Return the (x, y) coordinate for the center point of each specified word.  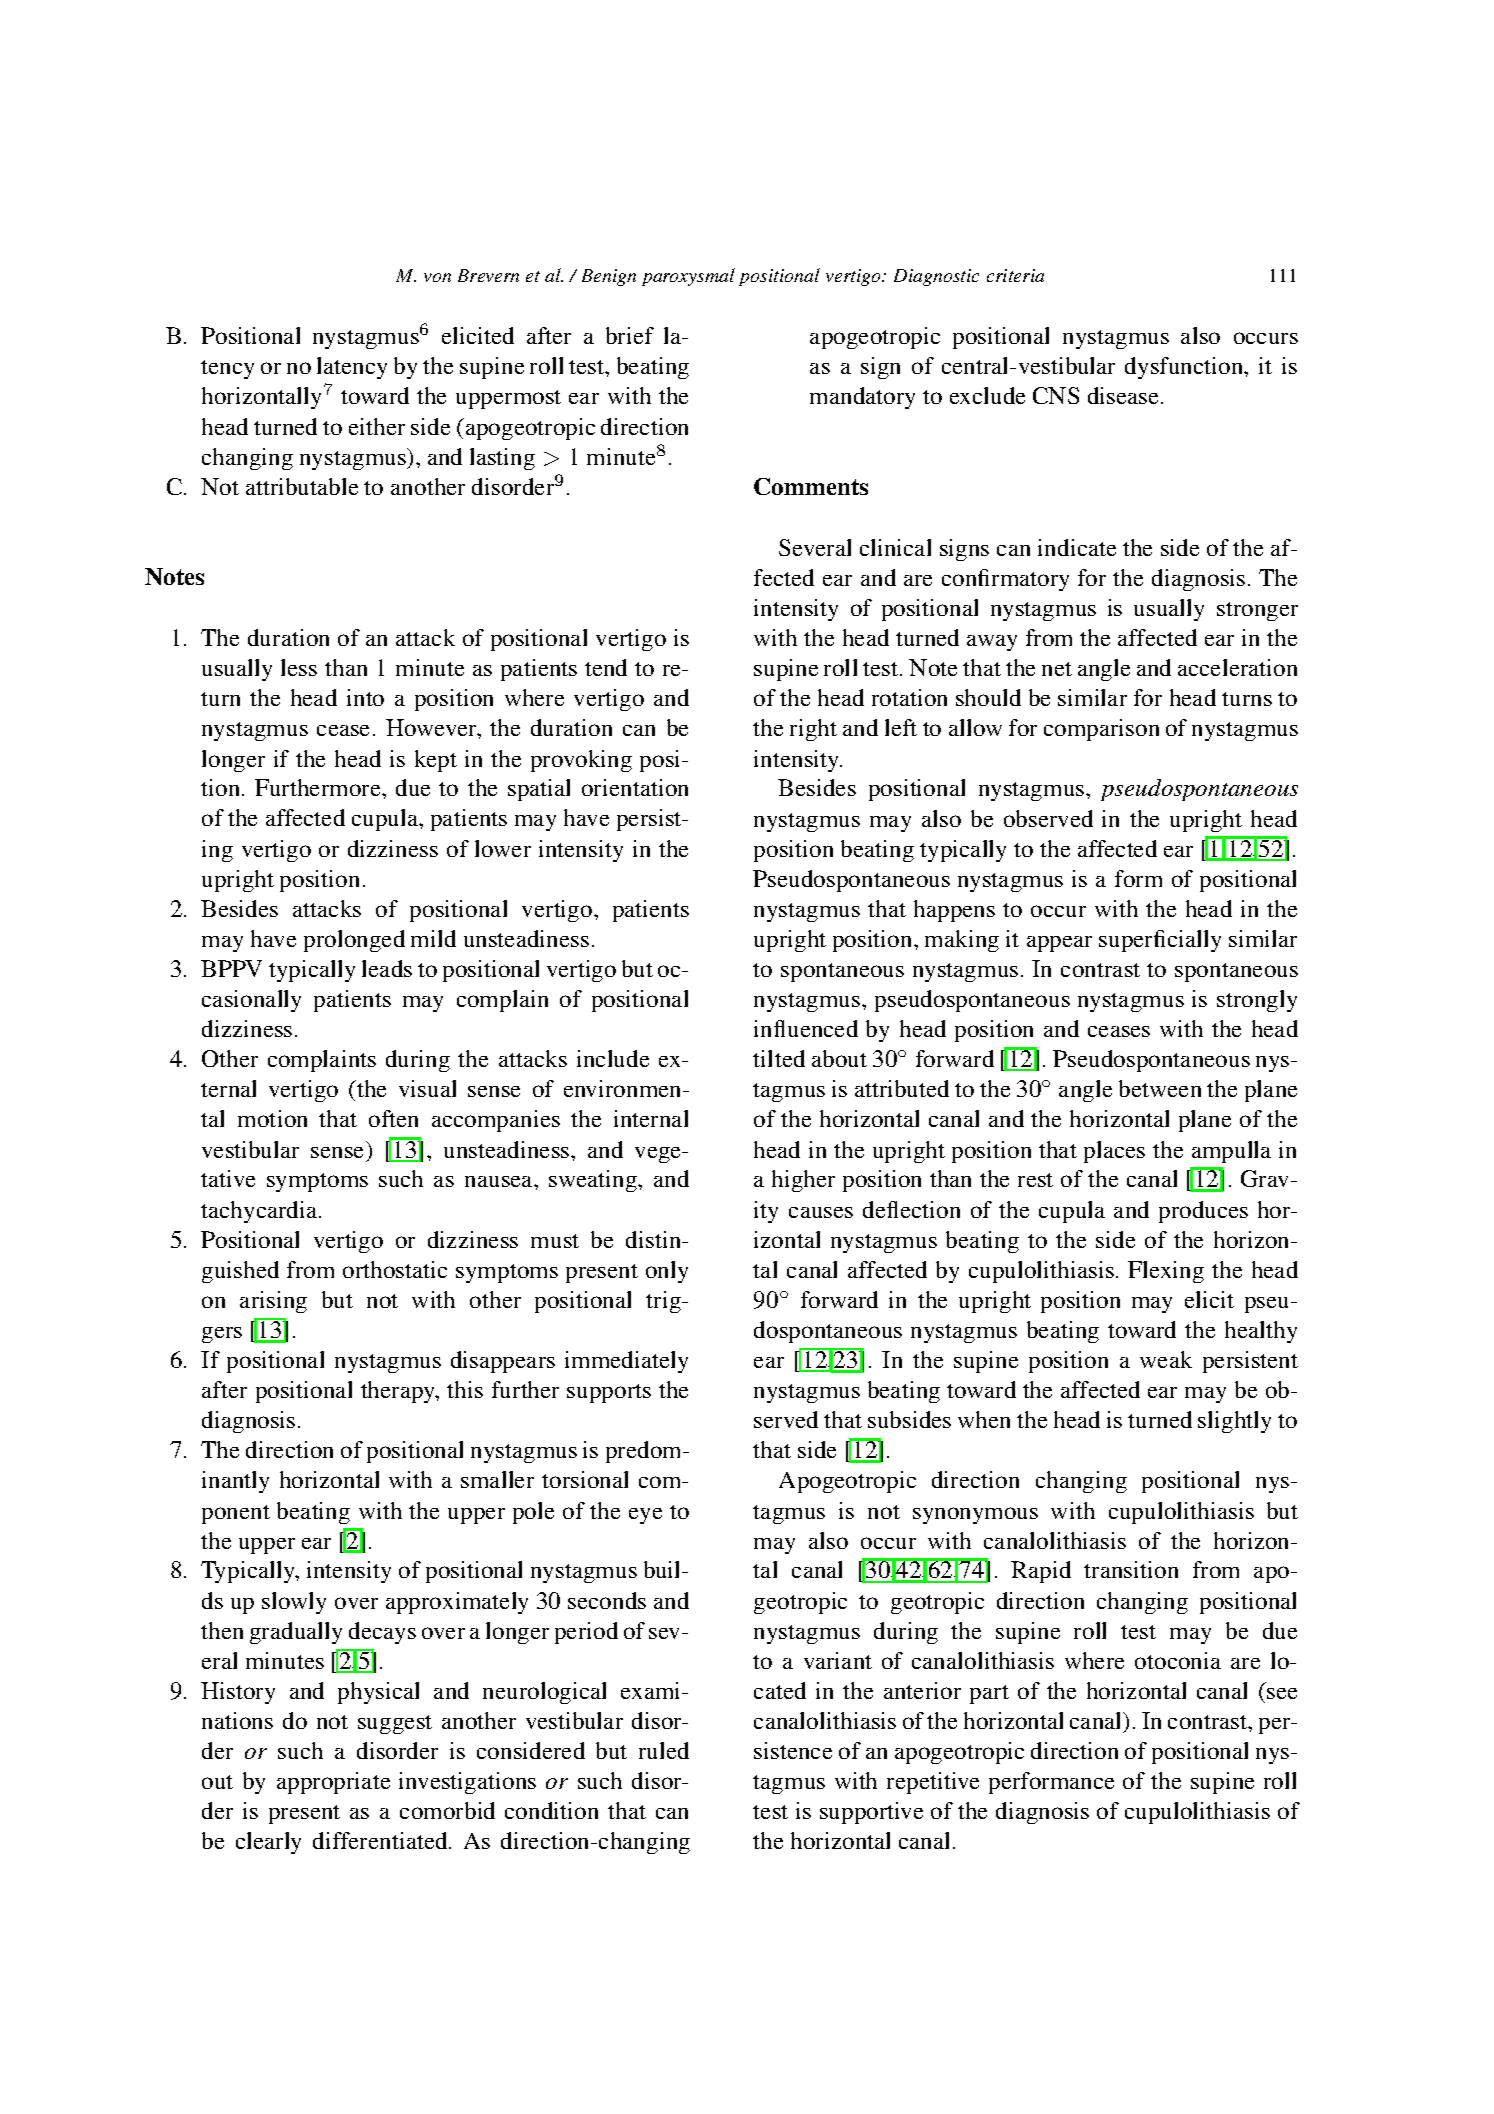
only (667, 1272)
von (437, 277)
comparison (1101, 730)
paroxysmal (688, 277)
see (1282, 1693)
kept (436, 761)
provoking (581, 761)
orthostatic (395, 1269)
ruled (664, 1750)
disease (1125, 395)
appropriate (333, 1783)
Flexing (1166, 1272)
